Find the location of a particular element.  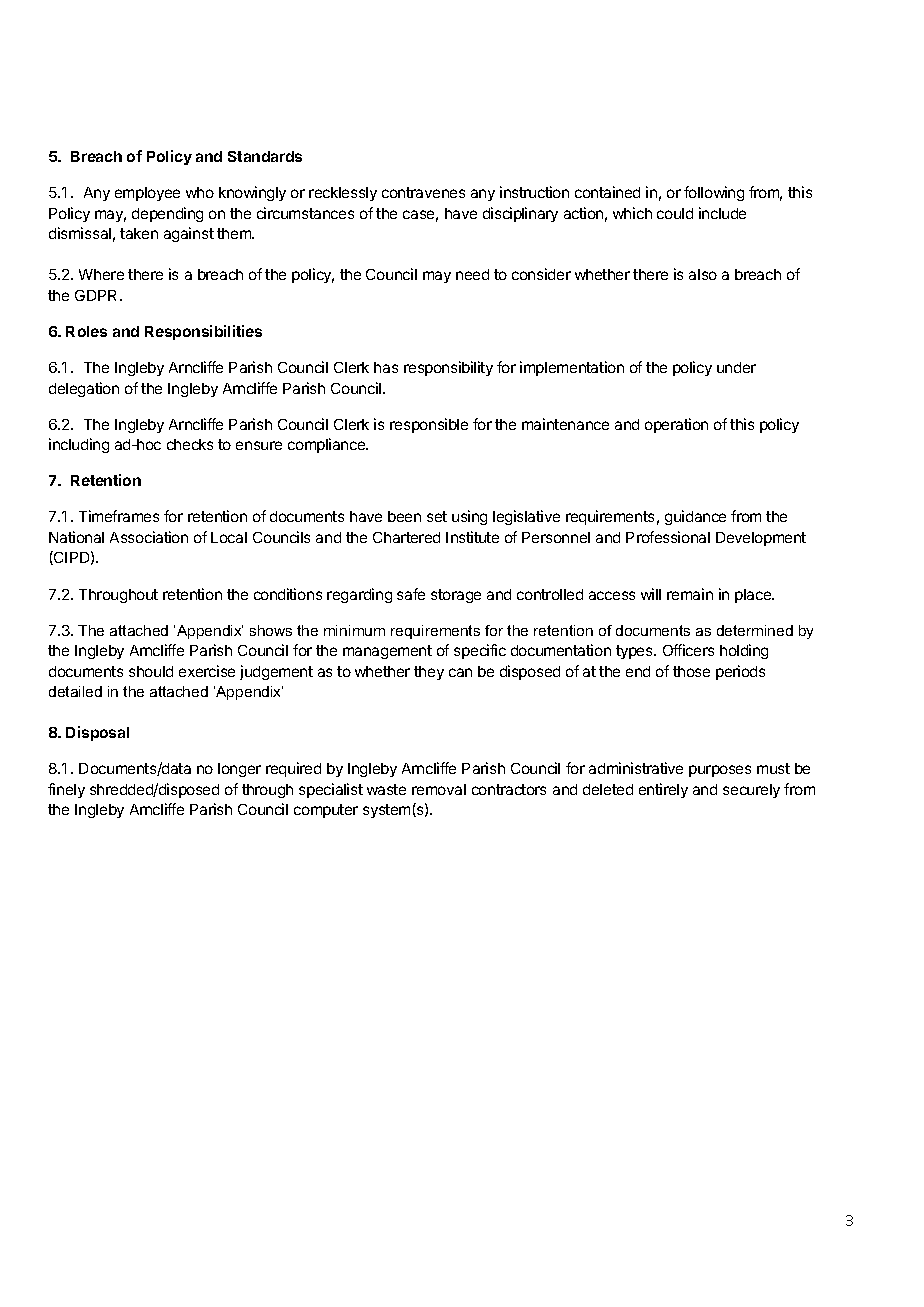

employee is located at coordinates (147, 194).
